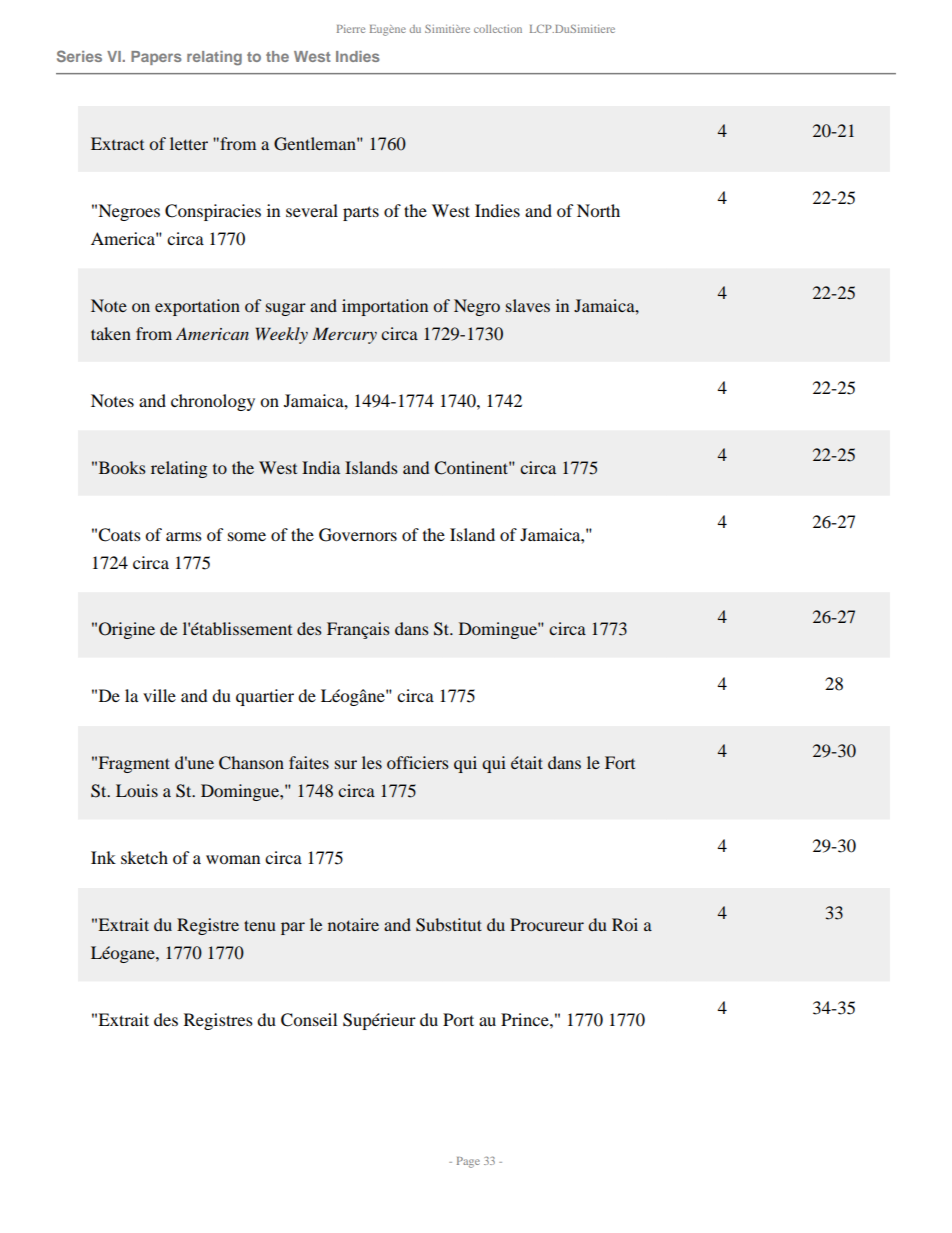  Describe the element at coordinates (127, 630) in the screenshot. I see `Origine` at that location.
